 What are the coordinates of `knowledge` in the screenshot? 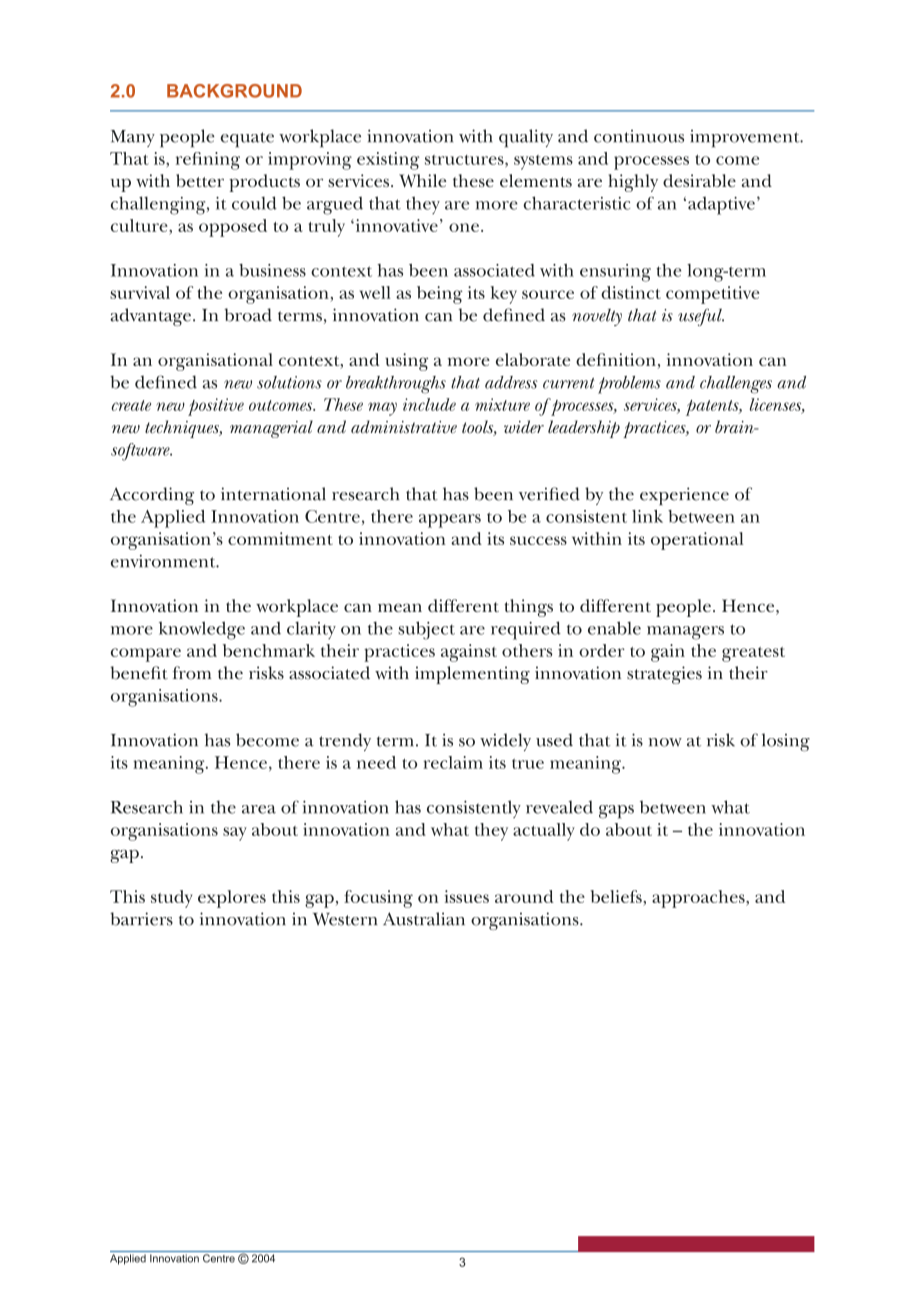 It's located at (202, 630).
